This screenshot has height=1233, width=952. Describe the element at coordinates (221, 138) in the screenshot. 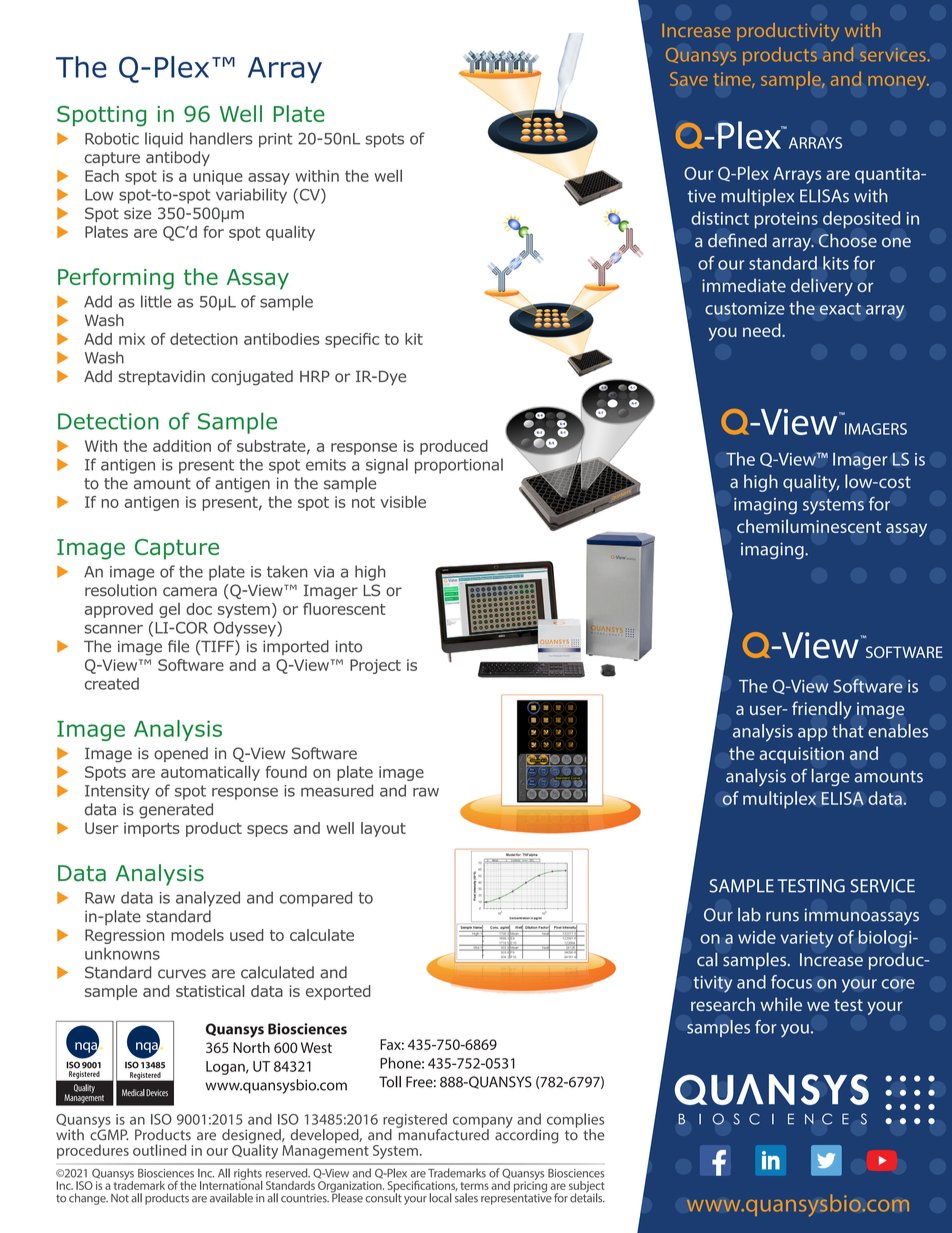

I see `handlers` at that location.
